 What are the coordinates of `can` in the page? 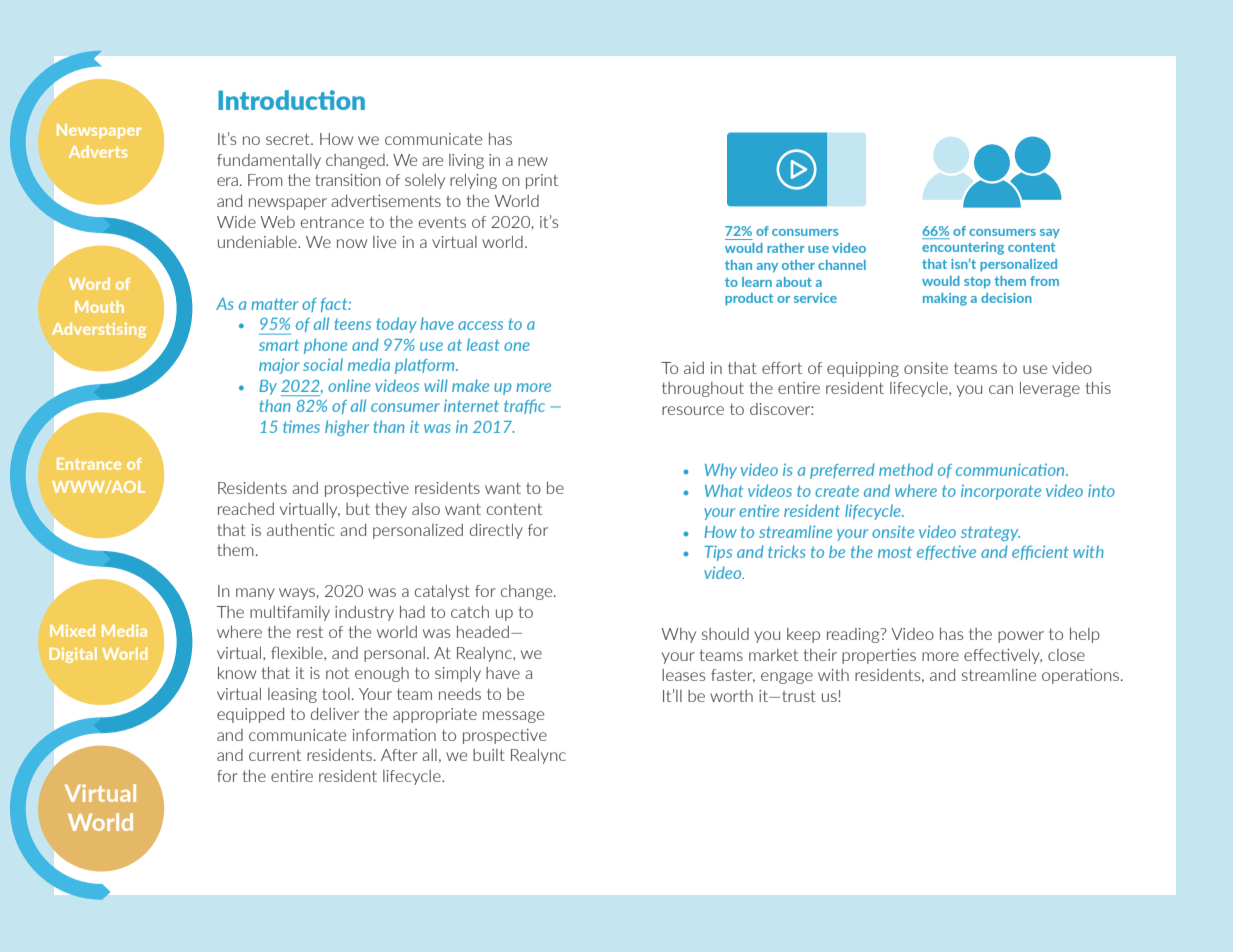 It's located at (1001, 389).
